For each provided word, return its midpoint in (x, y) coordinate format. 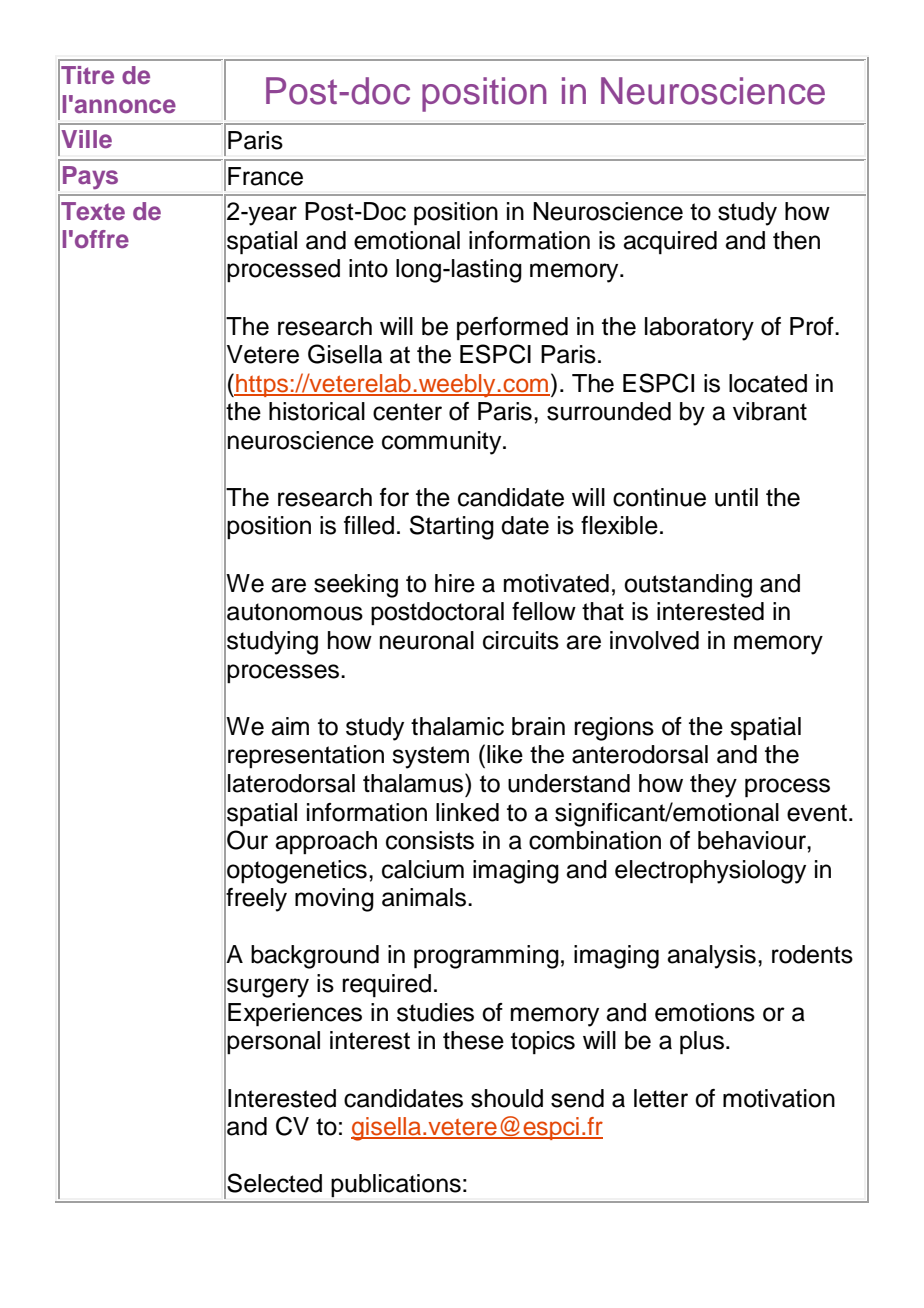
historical (317, 411)
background (315, 957)
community (443, 443)
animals (425, 897)
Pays (90, 177)
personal (273, 1042)
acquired (670, 243)
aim (290, 726)
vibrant (770, 411)
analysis (711, 957)
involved (654, 640)
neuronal (427, 640)
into (368, 268)
